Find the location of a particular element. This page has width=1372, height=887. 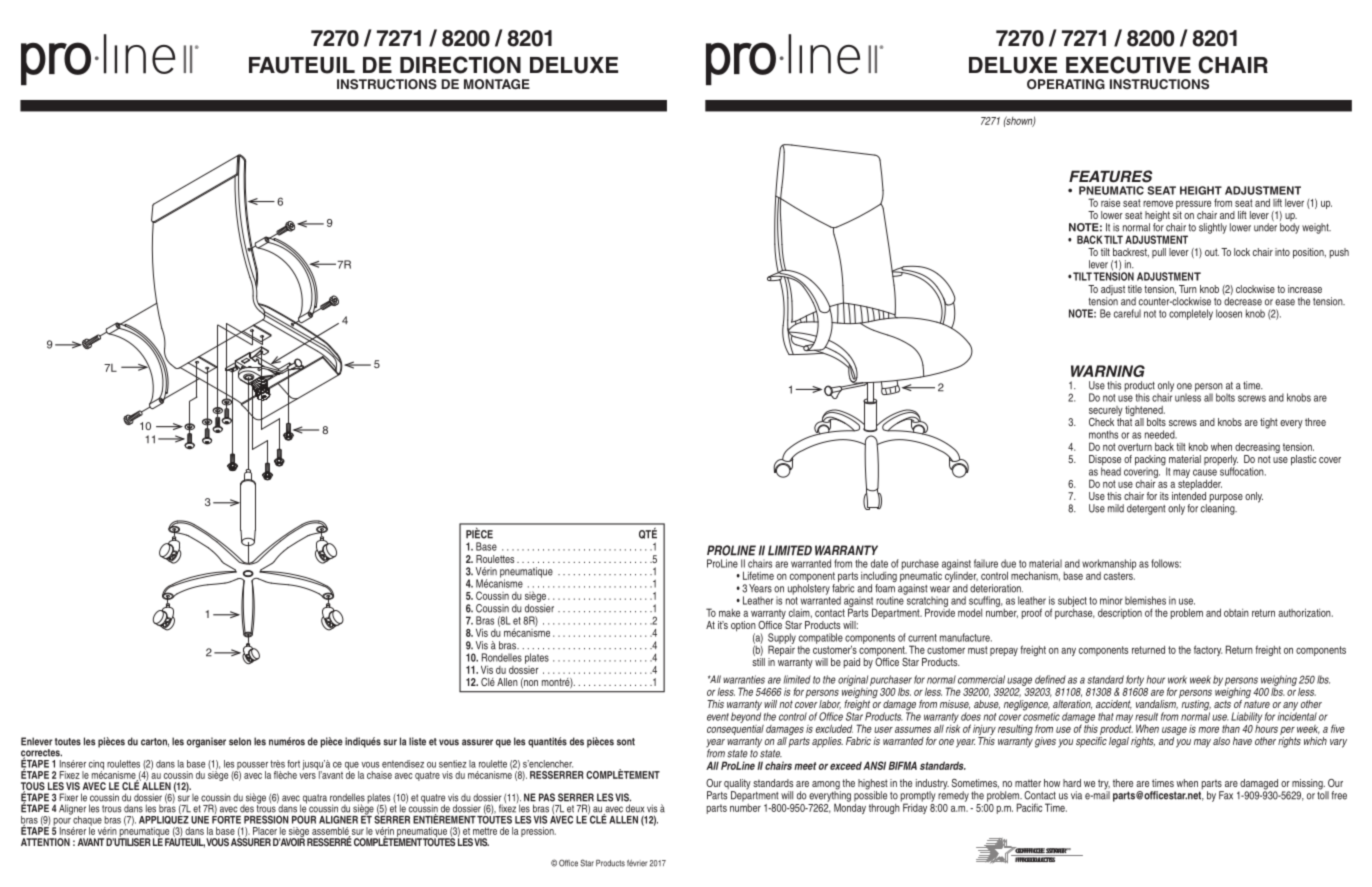

title is located at coordinates (1135, 289).
